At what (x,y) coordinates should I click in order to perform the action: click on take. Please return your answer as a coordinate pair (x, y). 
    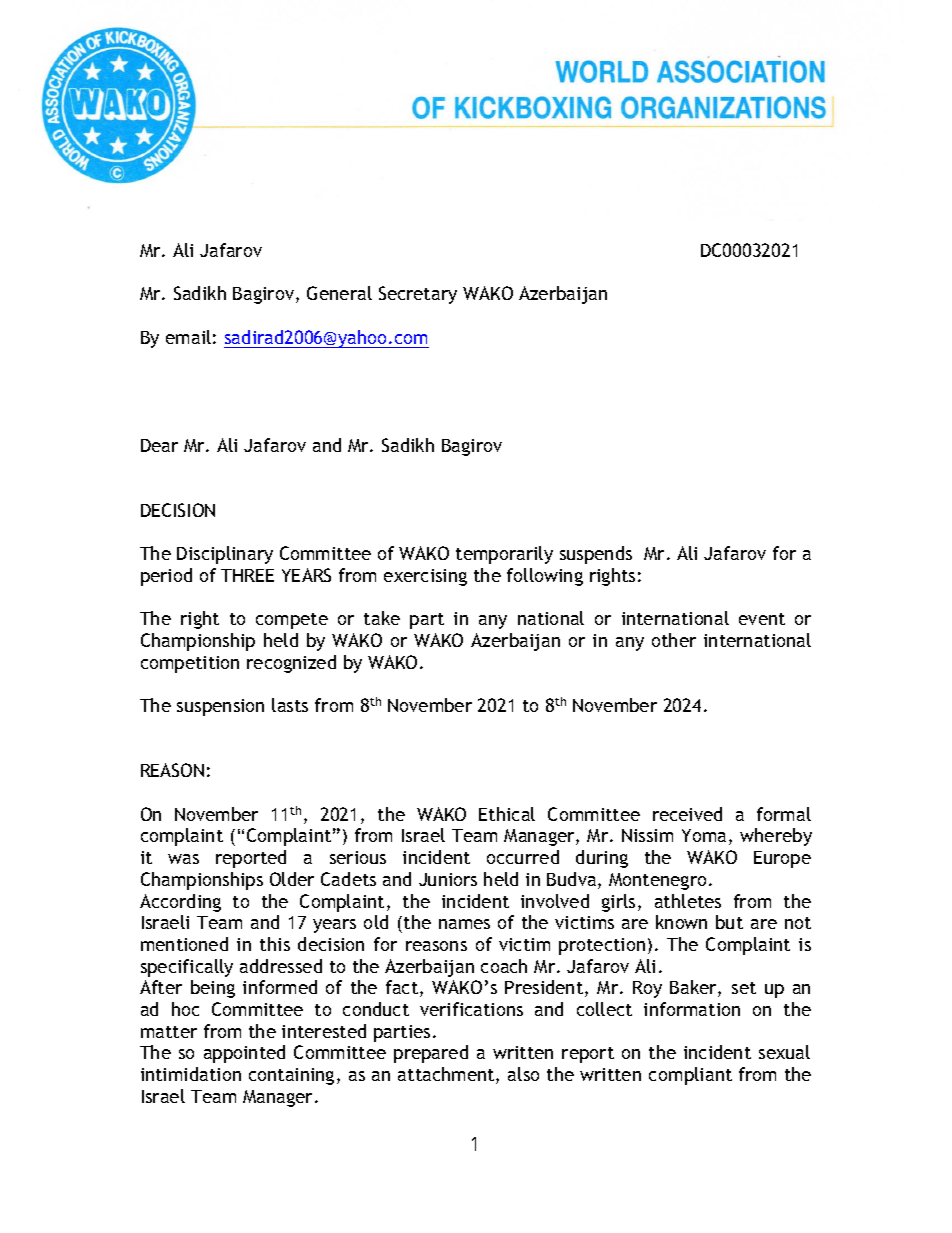
    Looking at the image, I should click on (382, 618).
